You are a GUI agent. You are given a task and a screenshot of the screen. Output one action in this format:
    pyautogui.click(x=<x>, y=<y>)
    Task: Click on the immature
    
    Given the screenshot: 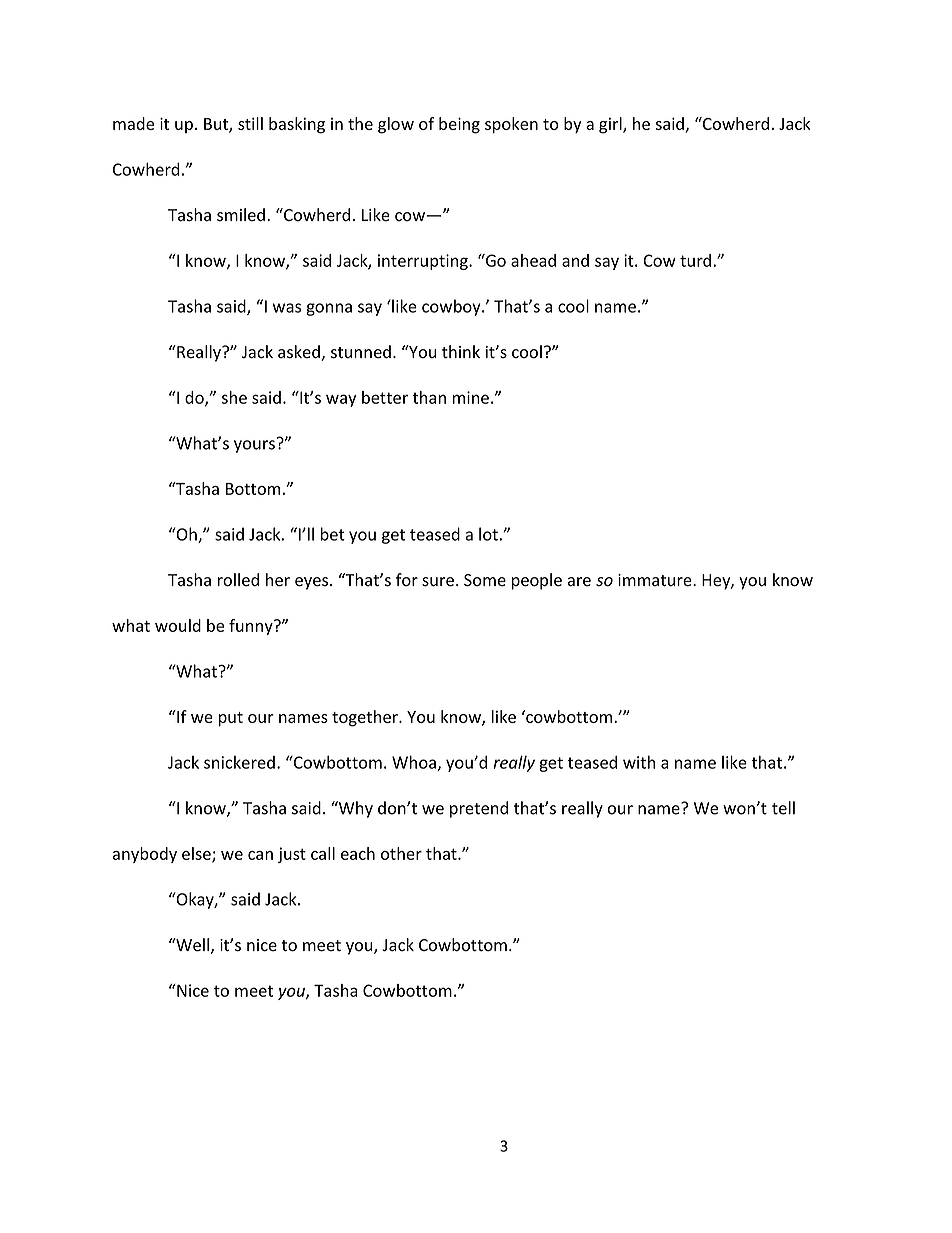 What is the action you would take?
    pyautogui.click(x=656, y=580)
